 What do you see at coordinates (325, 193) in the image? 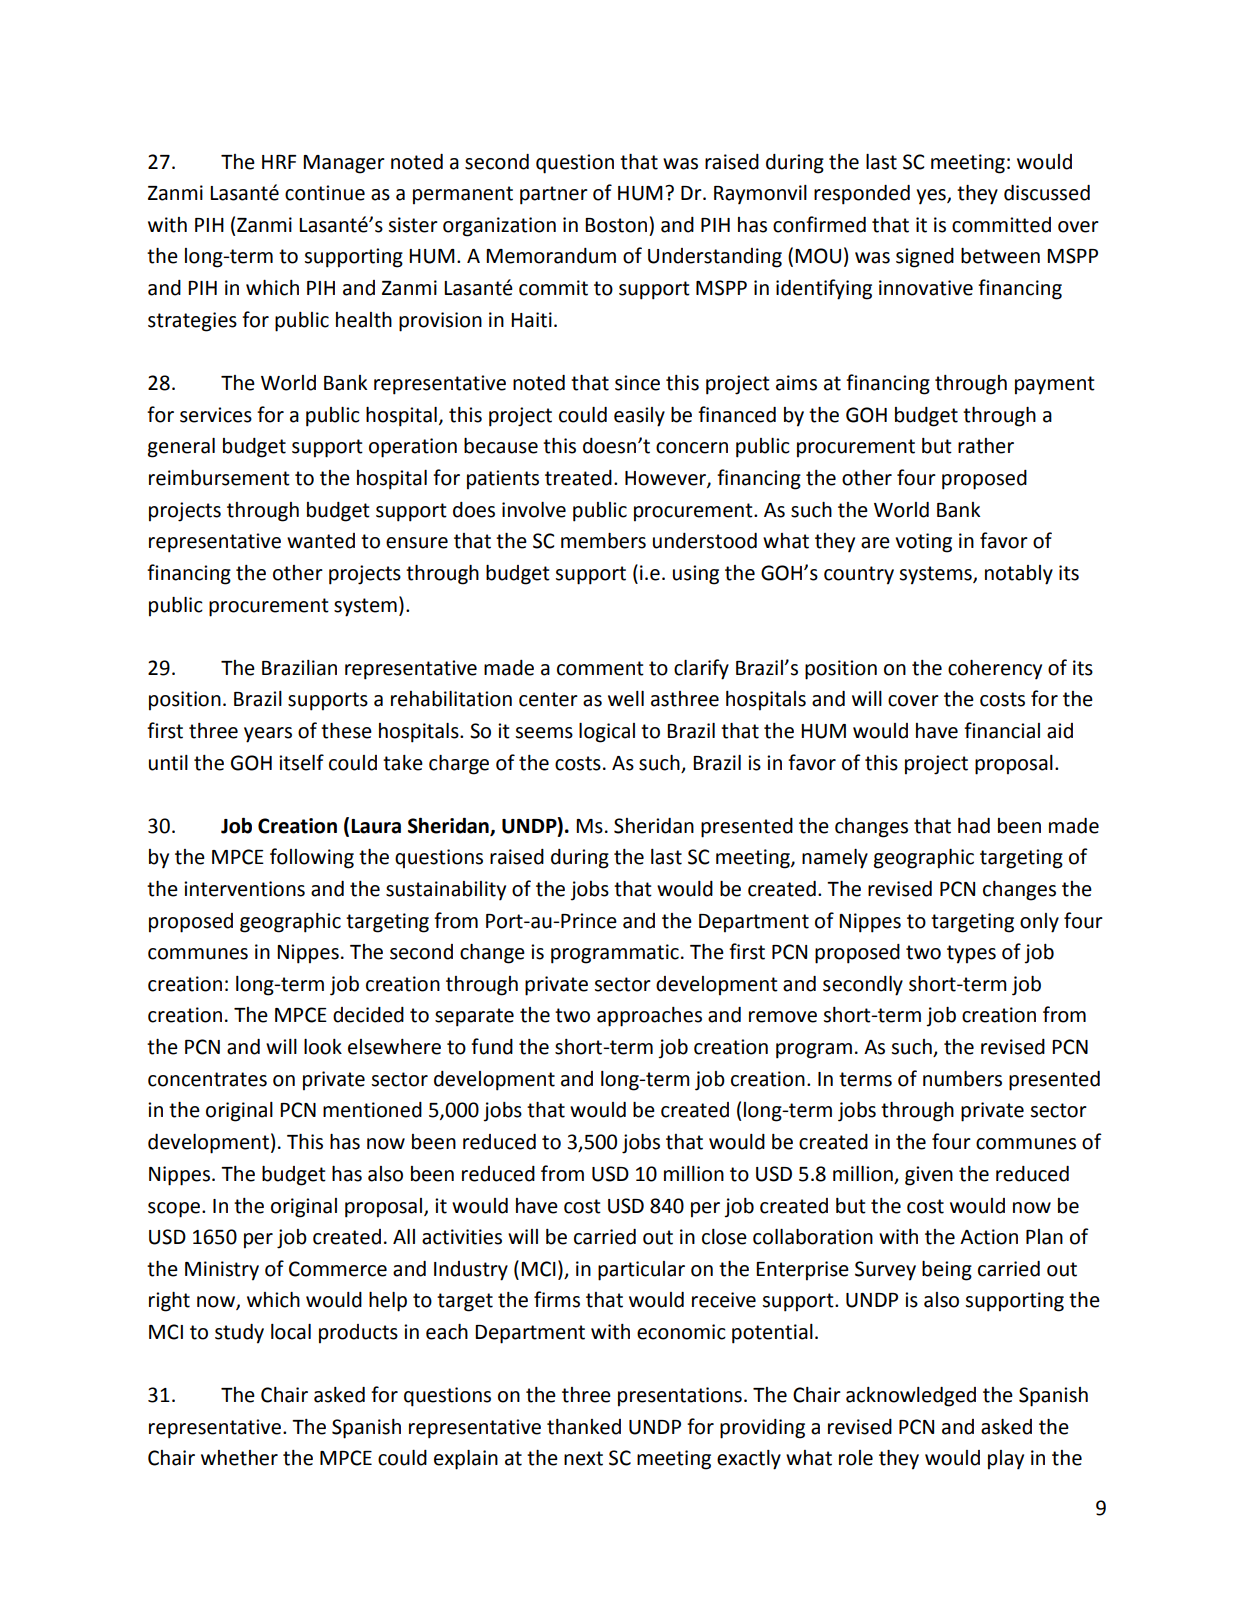
I see `continue` at bounding box center [325, 193].
